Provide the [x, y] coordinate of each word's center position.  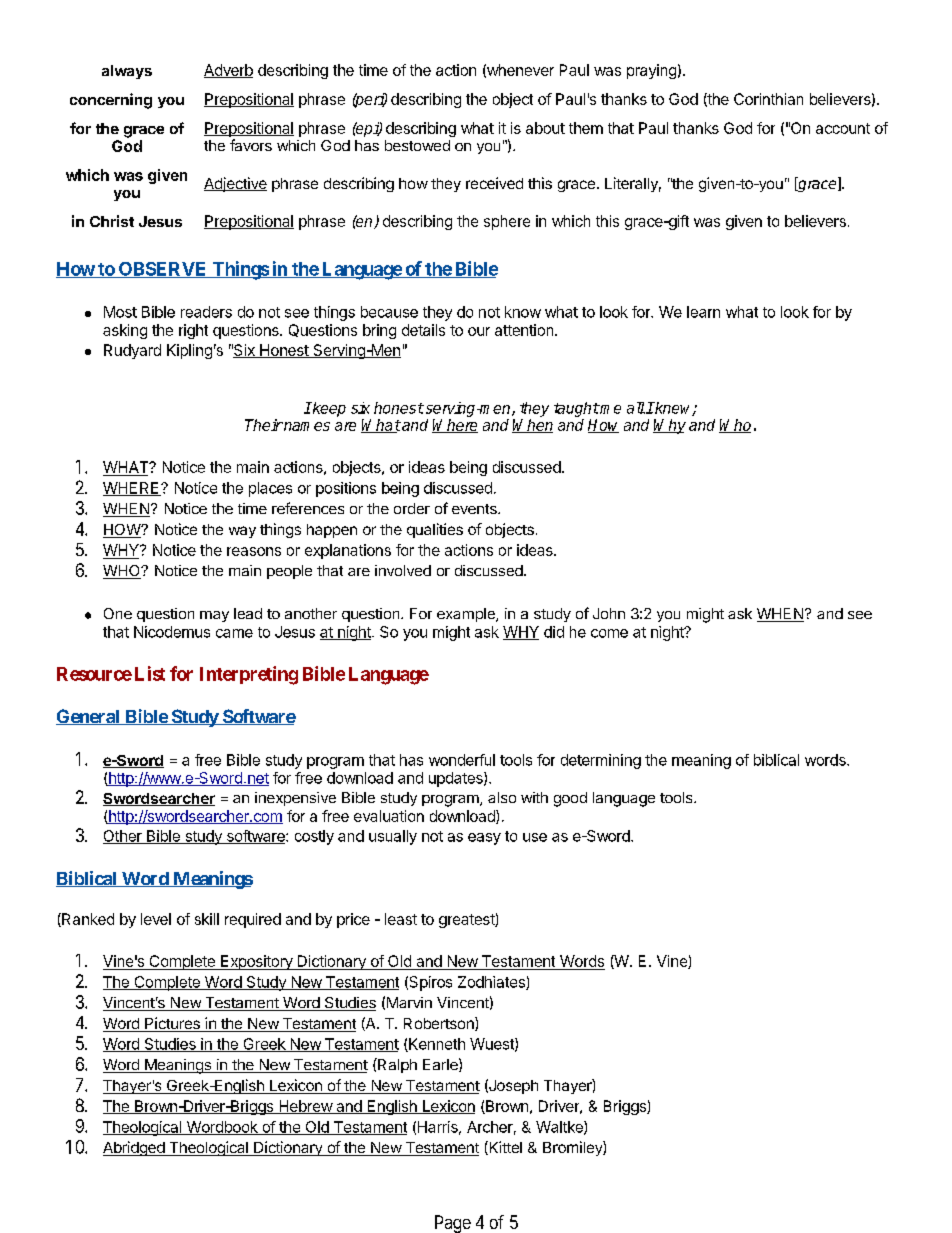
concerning [111, 101]
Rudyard [132, 351]
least [401, 919]
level [156, 919]
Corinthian [768, 99]
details [423, 330]
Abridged [134, 1148]
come [609, 633]
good [570, 799]
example [467, 615]
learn [703, 312]
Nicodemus [172, 632]
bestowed [417, 145]
